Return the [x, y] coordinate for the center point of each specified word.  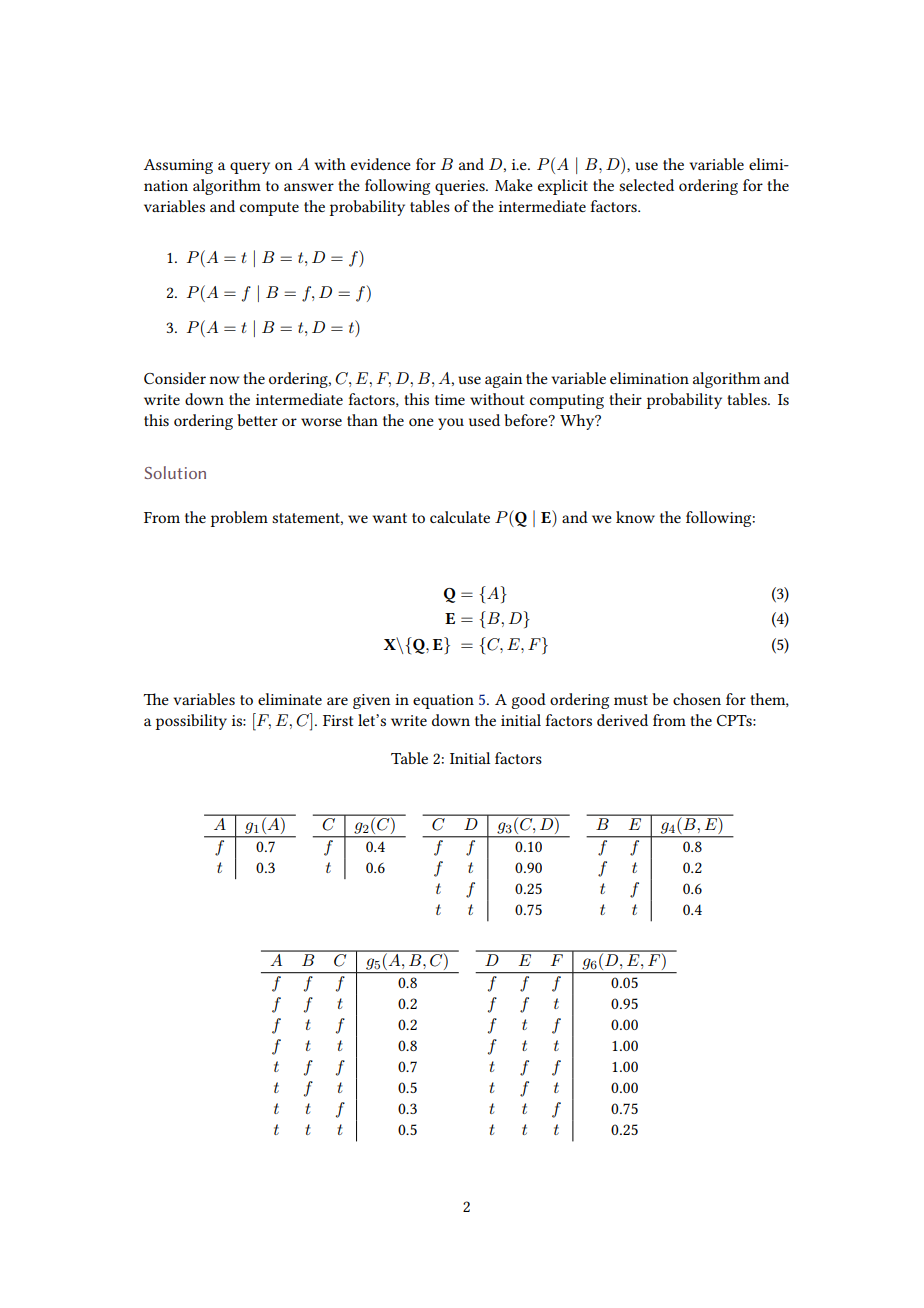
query [250, 168]
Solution [175, 472]
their [625, 399]
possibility [191, 722]
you [451, 424]
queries [461, 187]
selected [646, 185]
